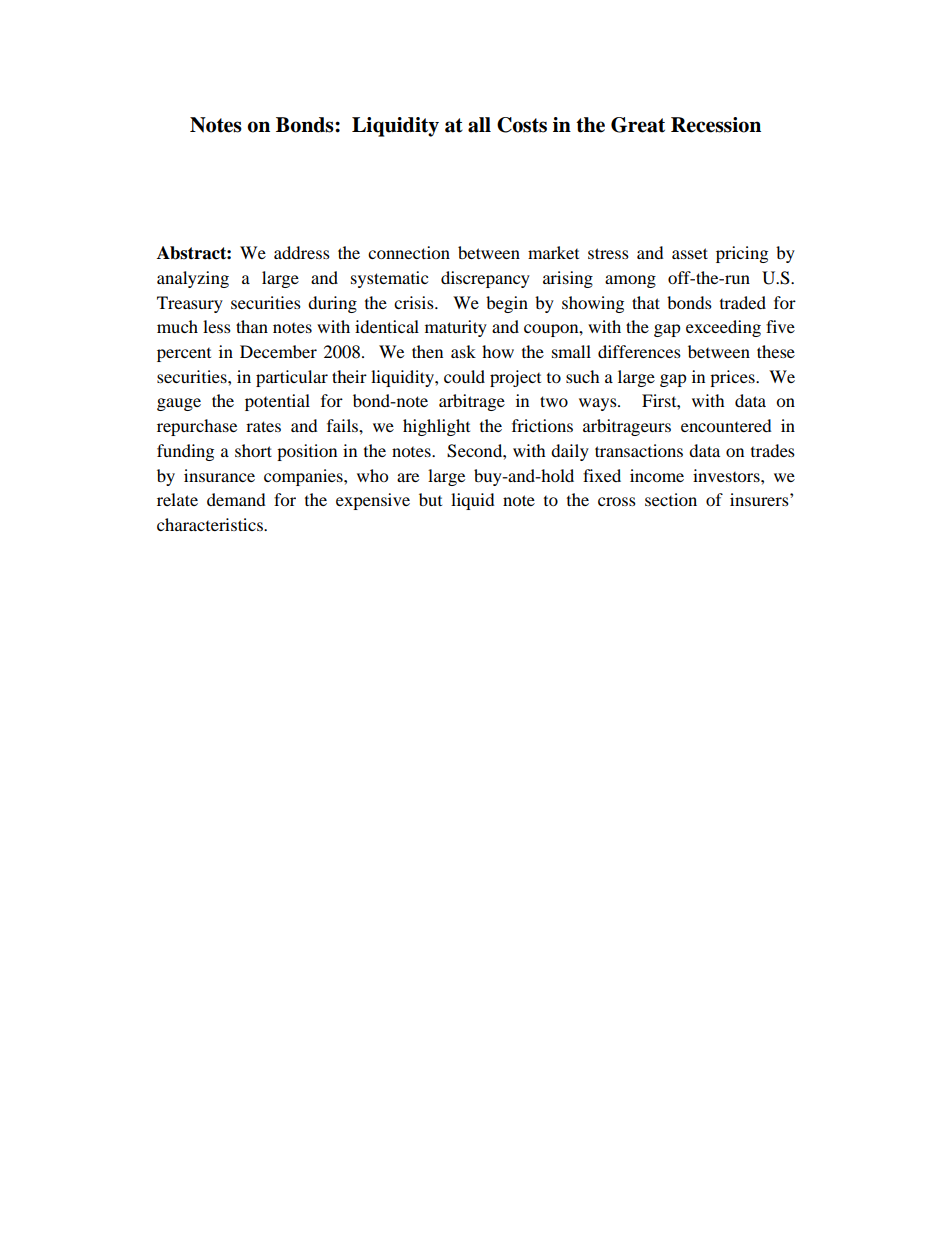 The width and height of the screenshot is (952, 1233). Describe the element at coordinates (733, 378) in the screenshot. I see `prices` at that location.
